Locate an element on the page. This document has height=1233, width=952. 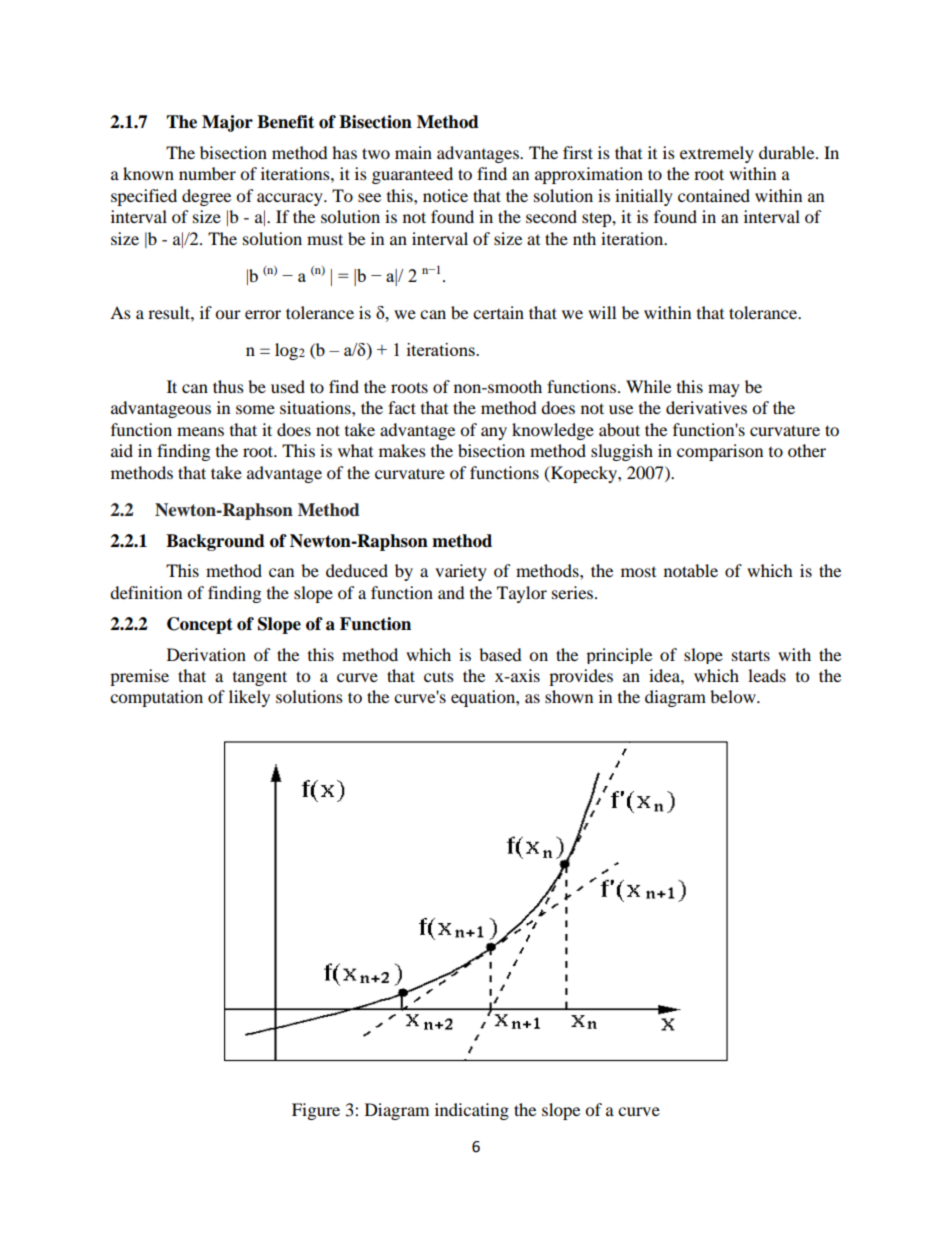
below is located at coordinates (734, 696).
